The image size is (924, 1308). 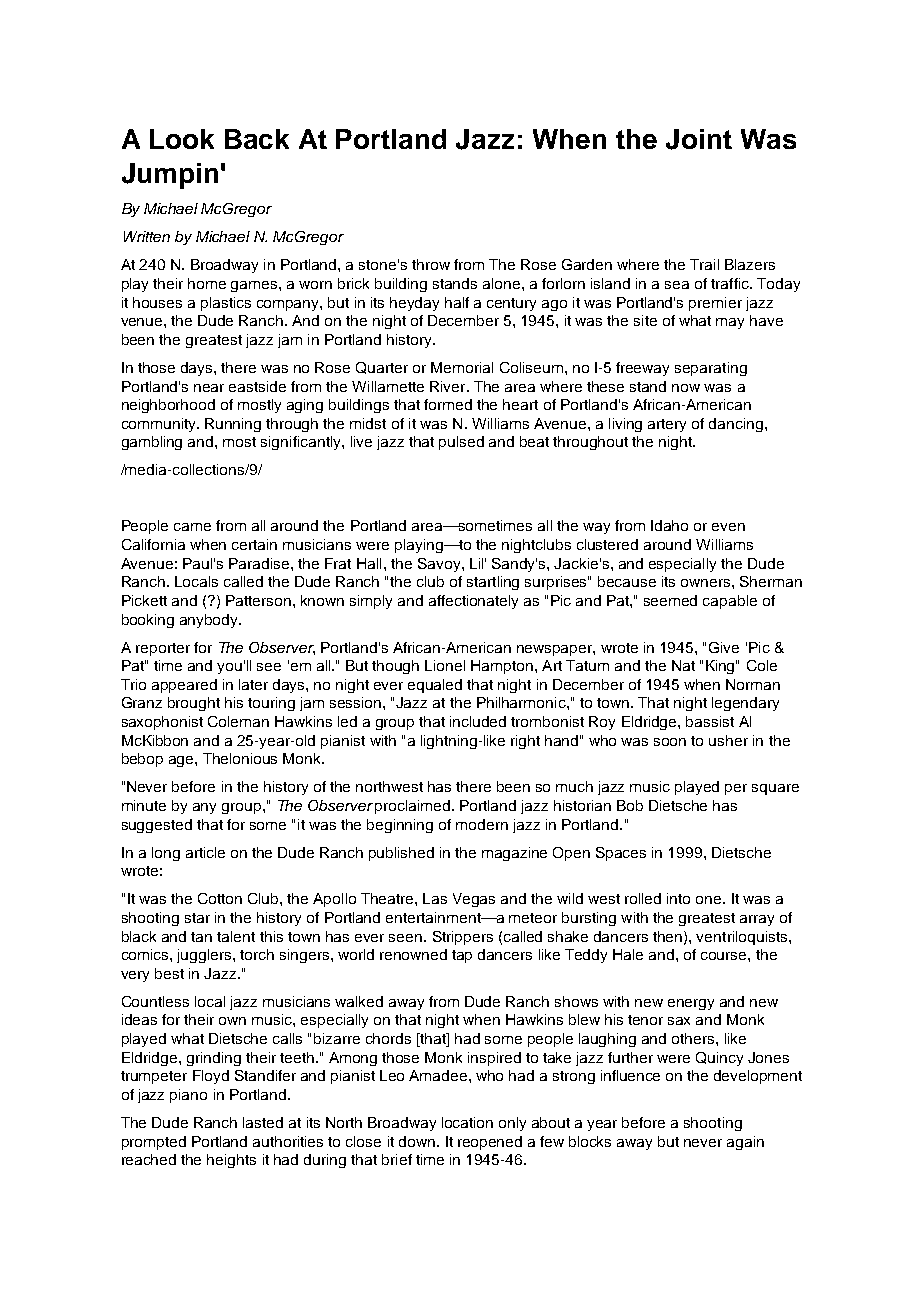 What do you see at coordinates (170, 176) in the page?
I see `Jumpin` at bounding box center [170, 176].
